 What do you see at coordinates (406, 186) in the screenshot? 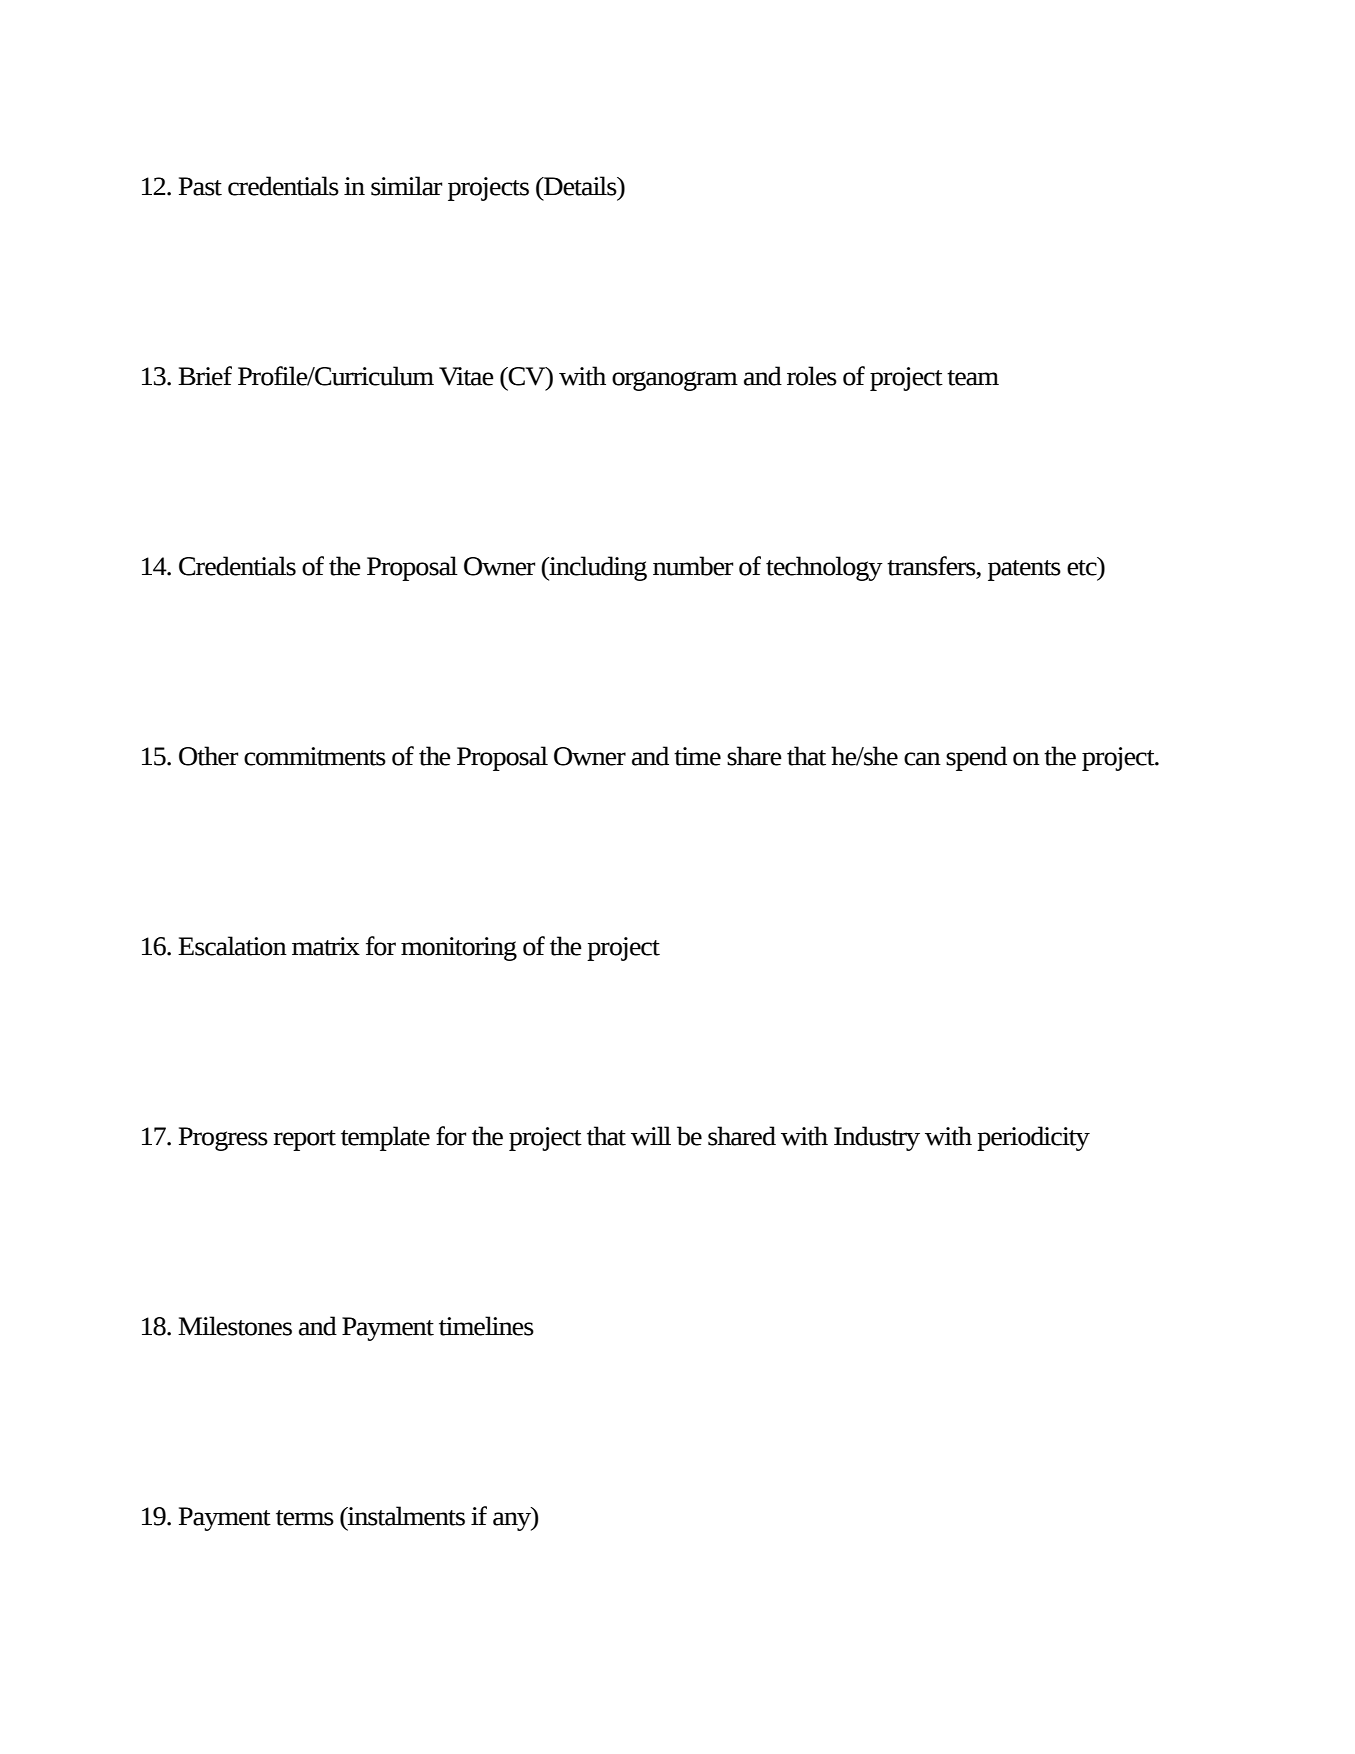
I see `similar` at bounding box center [406, 186].
